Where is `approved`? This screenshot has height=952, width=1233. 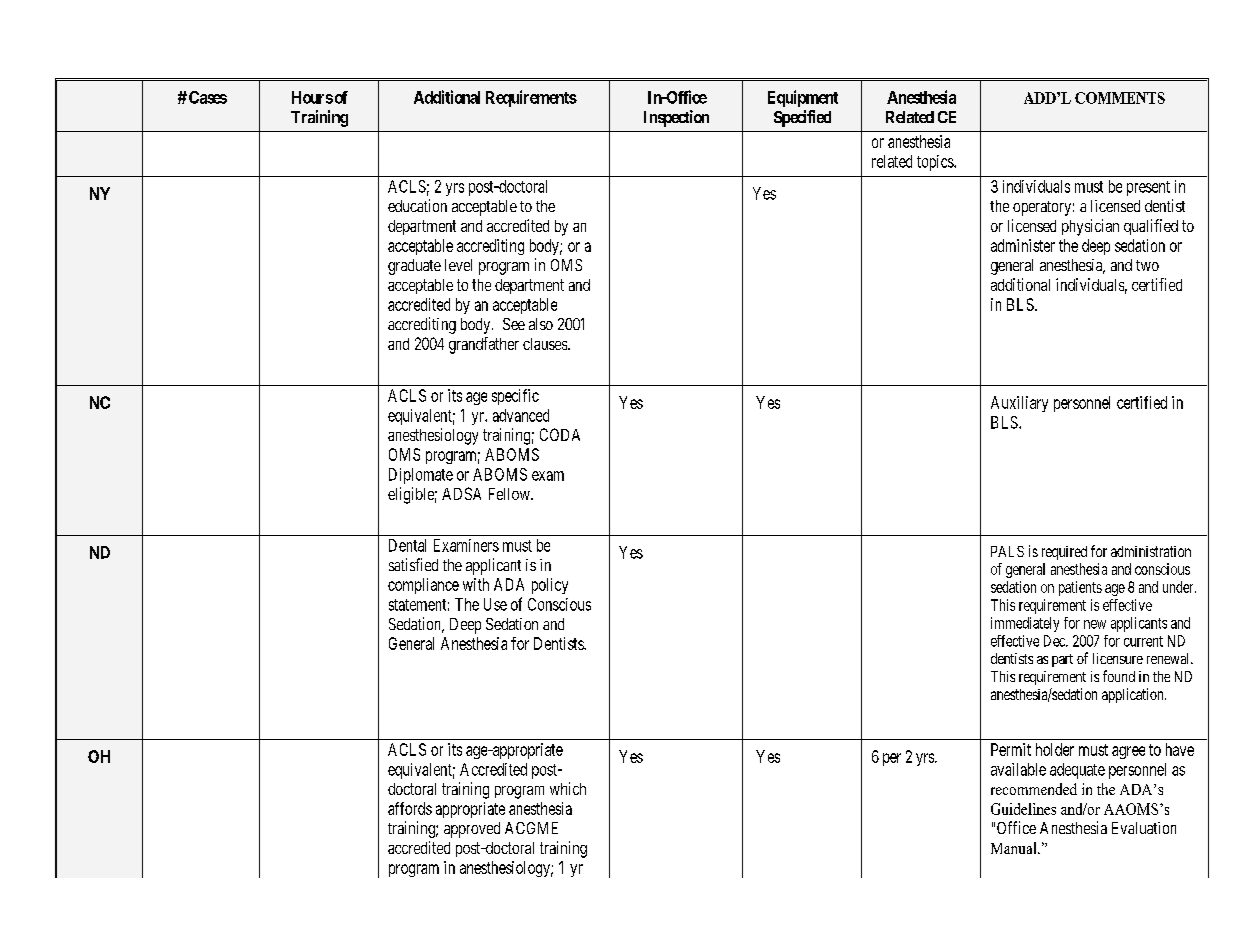 approved is located at coordinates (472, 830).
